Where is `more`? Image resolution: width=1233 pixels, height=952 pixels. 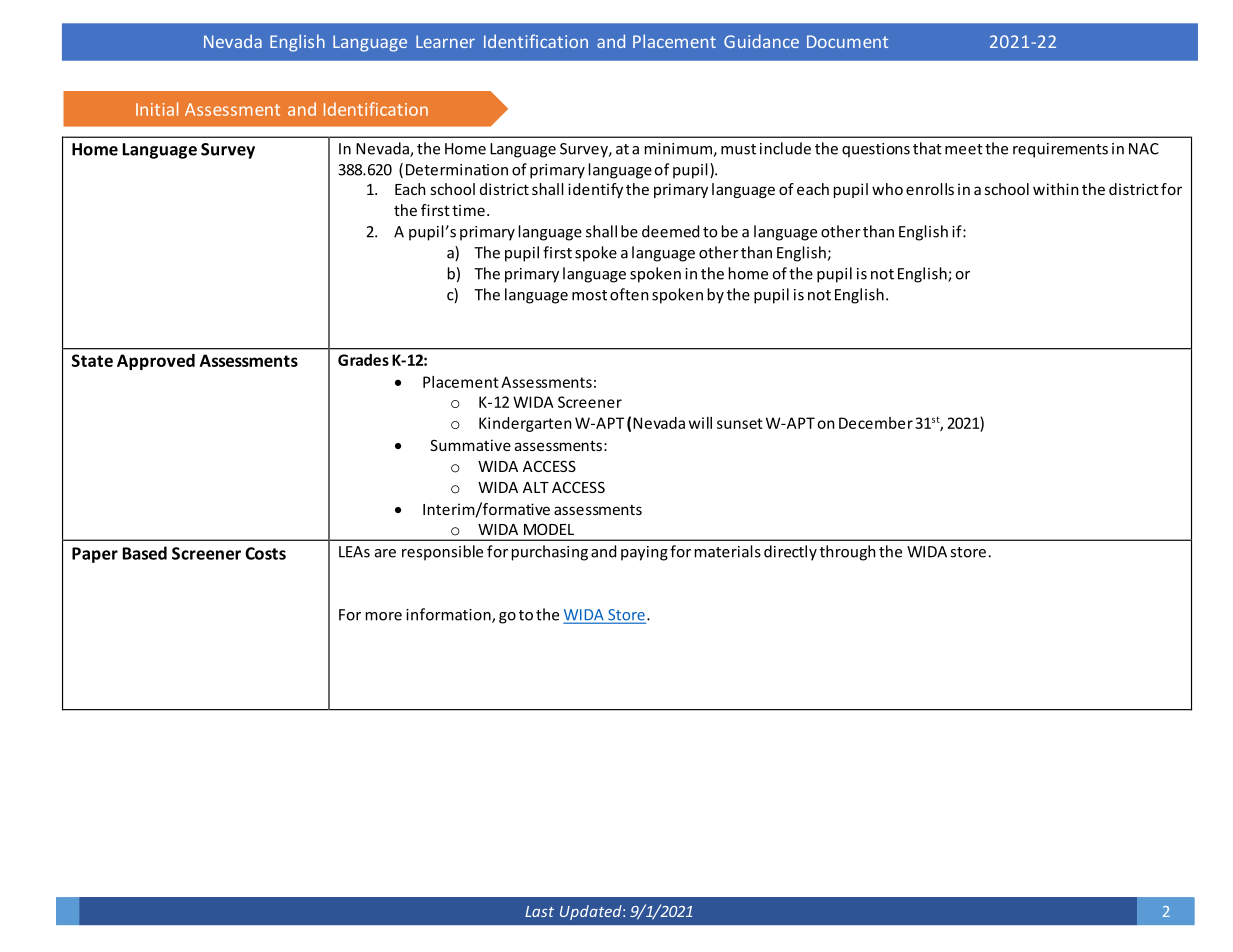 more is located at coordinates (384, 616).
